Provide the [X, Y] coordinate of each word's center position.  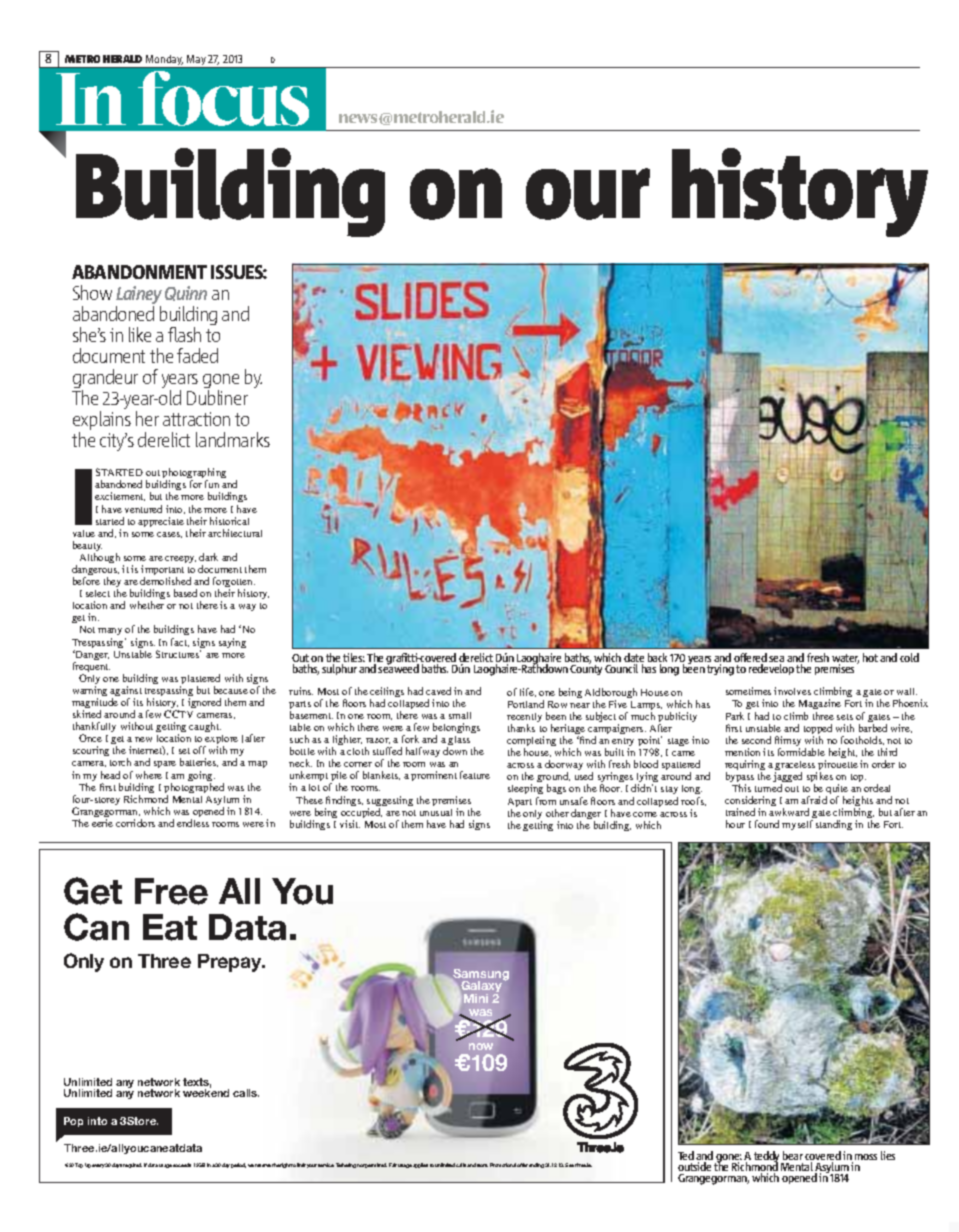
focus [223, 98]
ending [536, 1165]
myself [797, 825]
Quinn [186, 293]
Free [171, 891]
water [845, 659]
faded [197, 355]
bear [793, 1155]
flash [184, 334]
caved [438, 691]
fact [180, 642]
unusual [436, 812]
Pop [73, 1122]
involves [792, 691]
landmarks [233, 439]
